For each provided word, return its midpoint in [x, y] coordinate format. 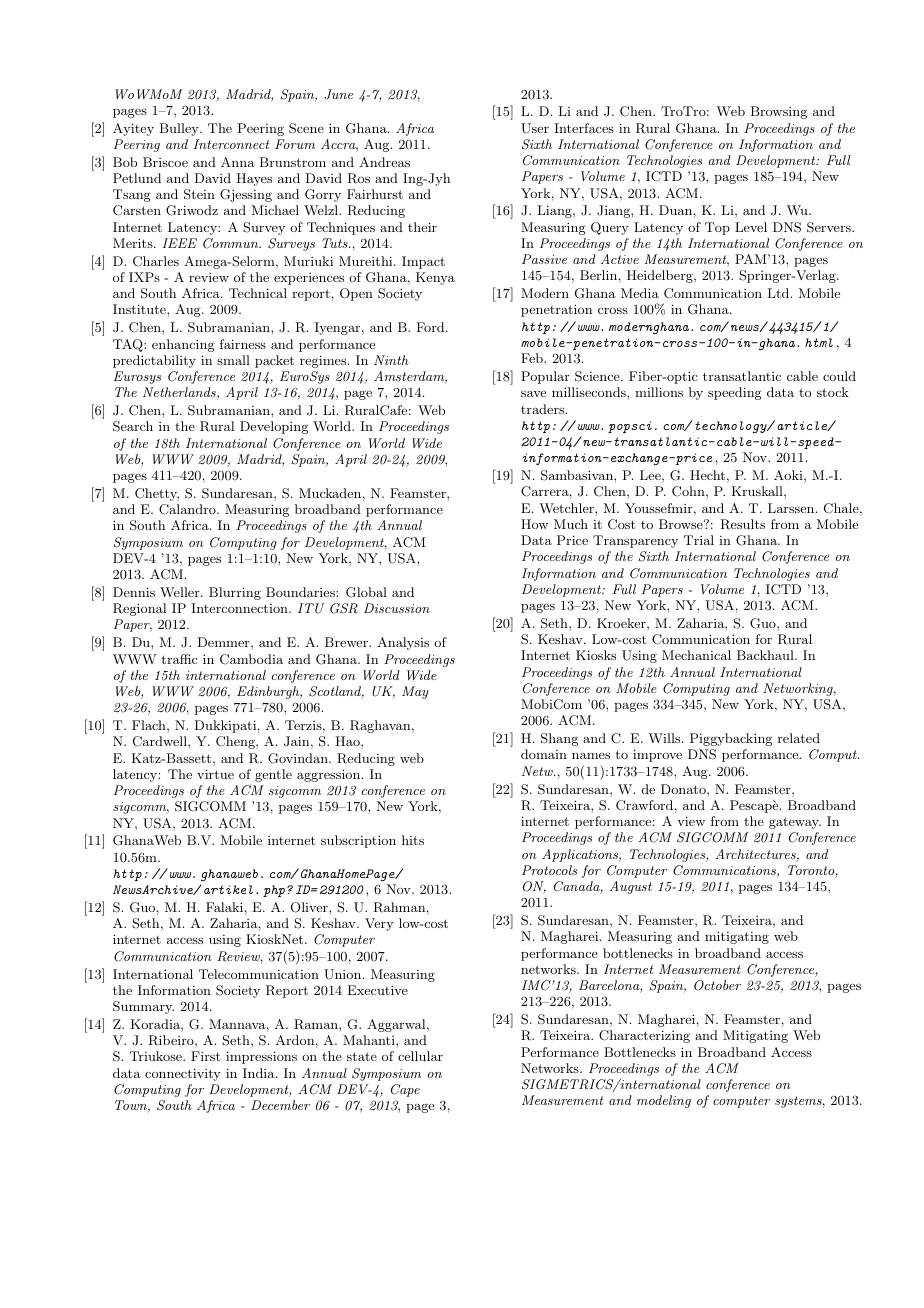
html [819, 342]
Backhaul [766, 655]
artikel [228, 889]
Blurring [235, 593]
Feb [533, 358]
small [233, 360]
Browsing [779, 112]
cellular [420, 1056]
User [535, 128]
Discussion [397, 608]
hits [413, 840]
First [205, 1056]
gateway [795, 823]
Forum [295, 144]
